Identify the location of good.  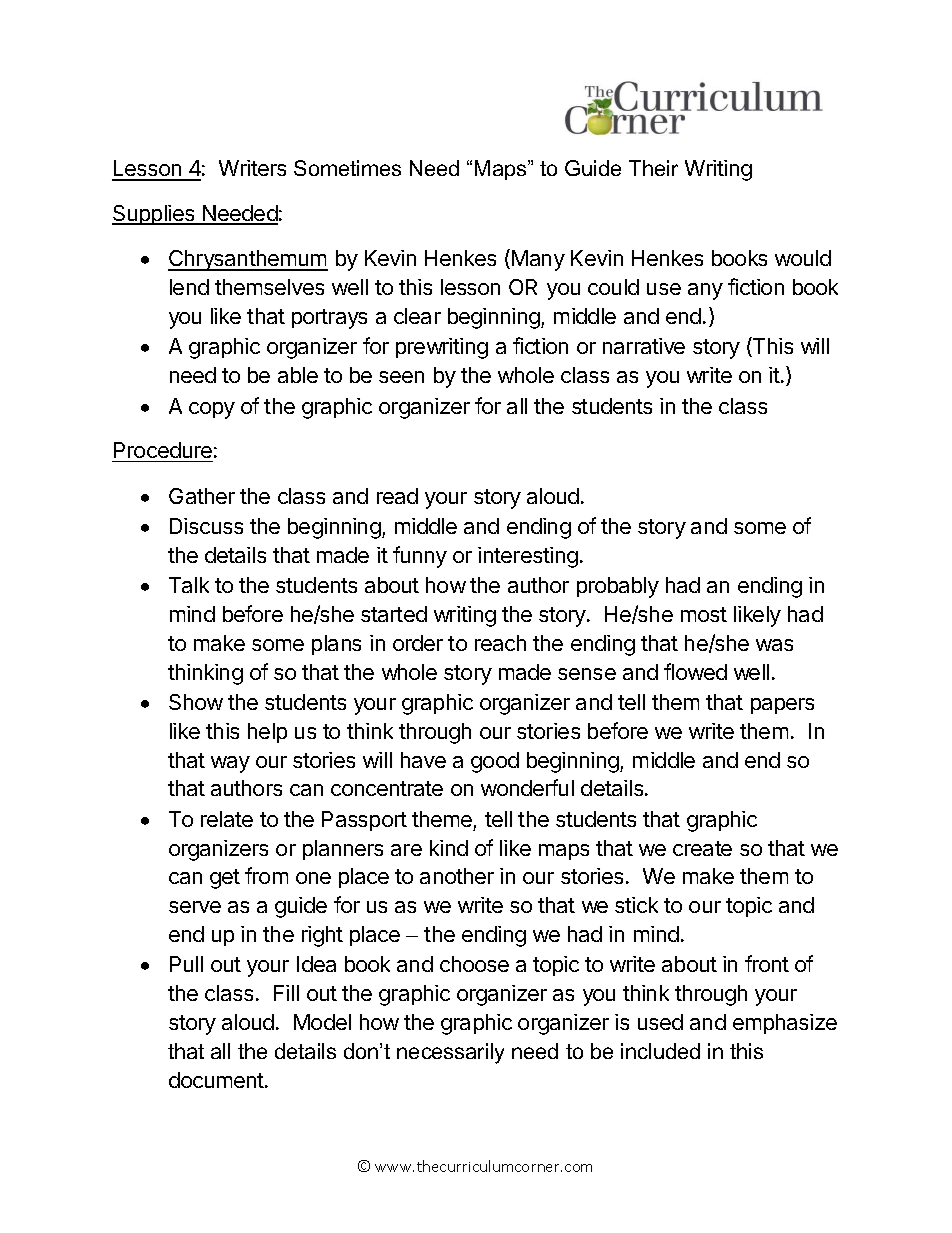
(495, 762).
